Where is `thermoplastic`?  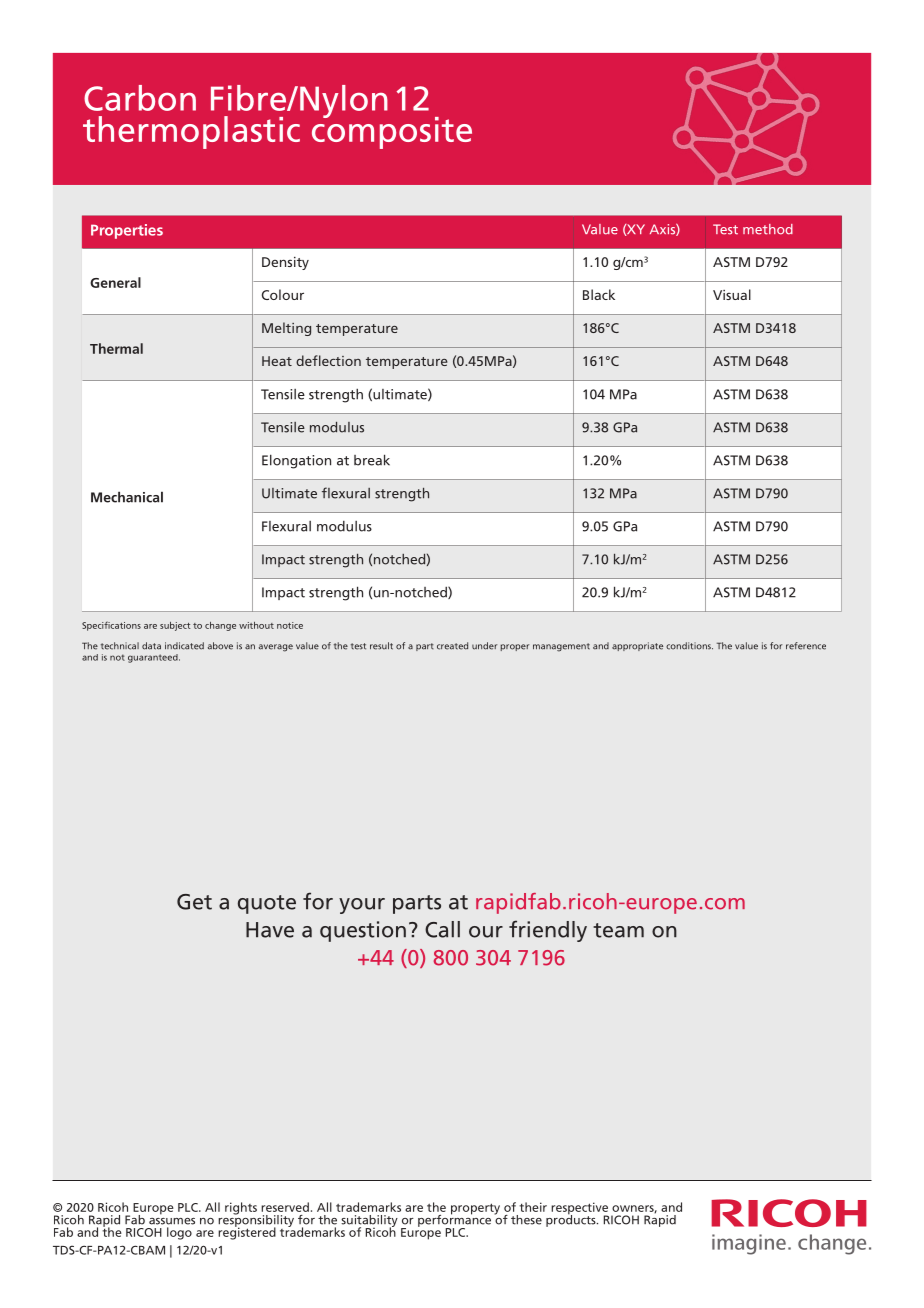
thermoplastic is located at coordinates (191, 132).
